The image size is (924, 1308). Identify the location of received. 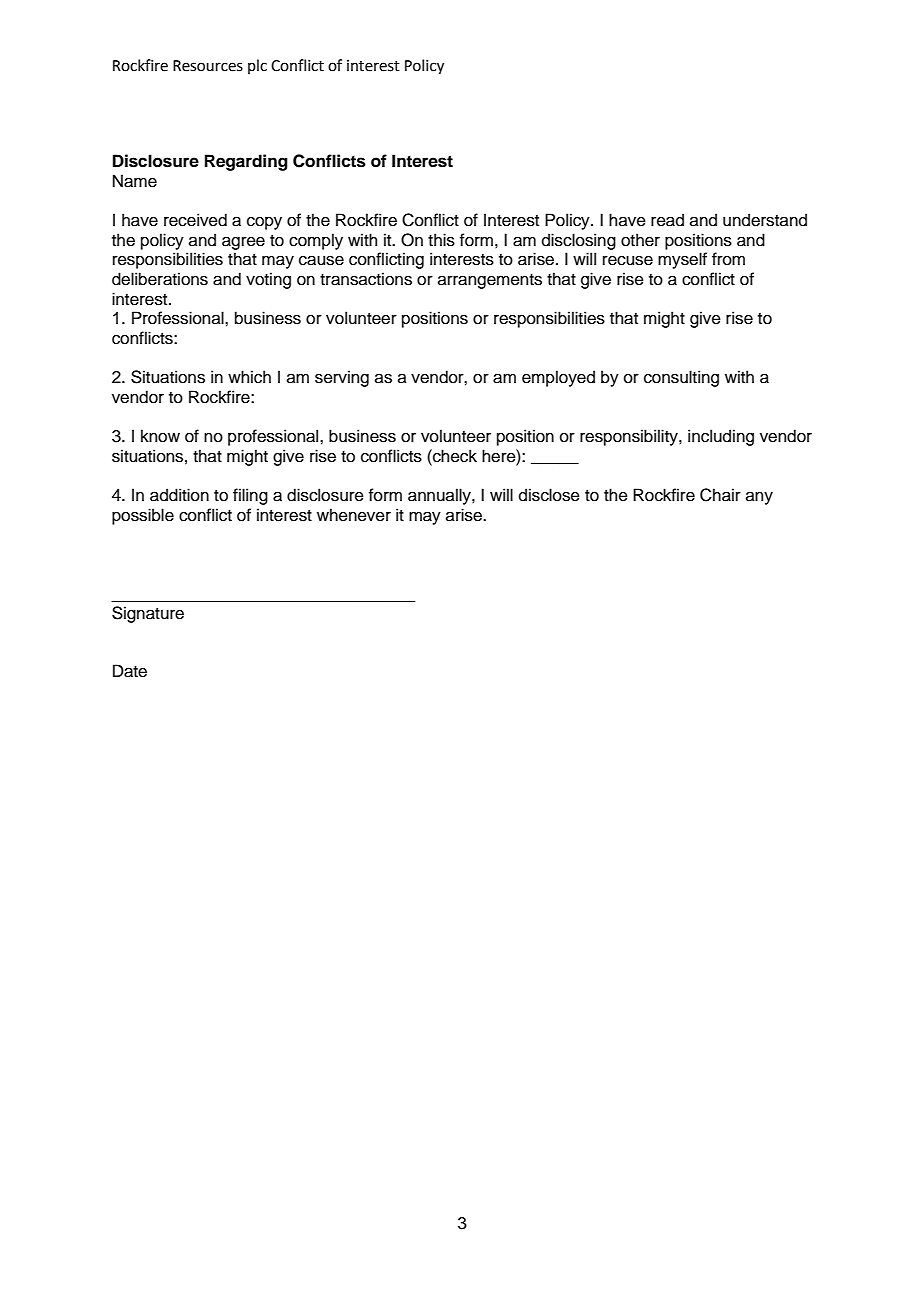
(195, 220).
